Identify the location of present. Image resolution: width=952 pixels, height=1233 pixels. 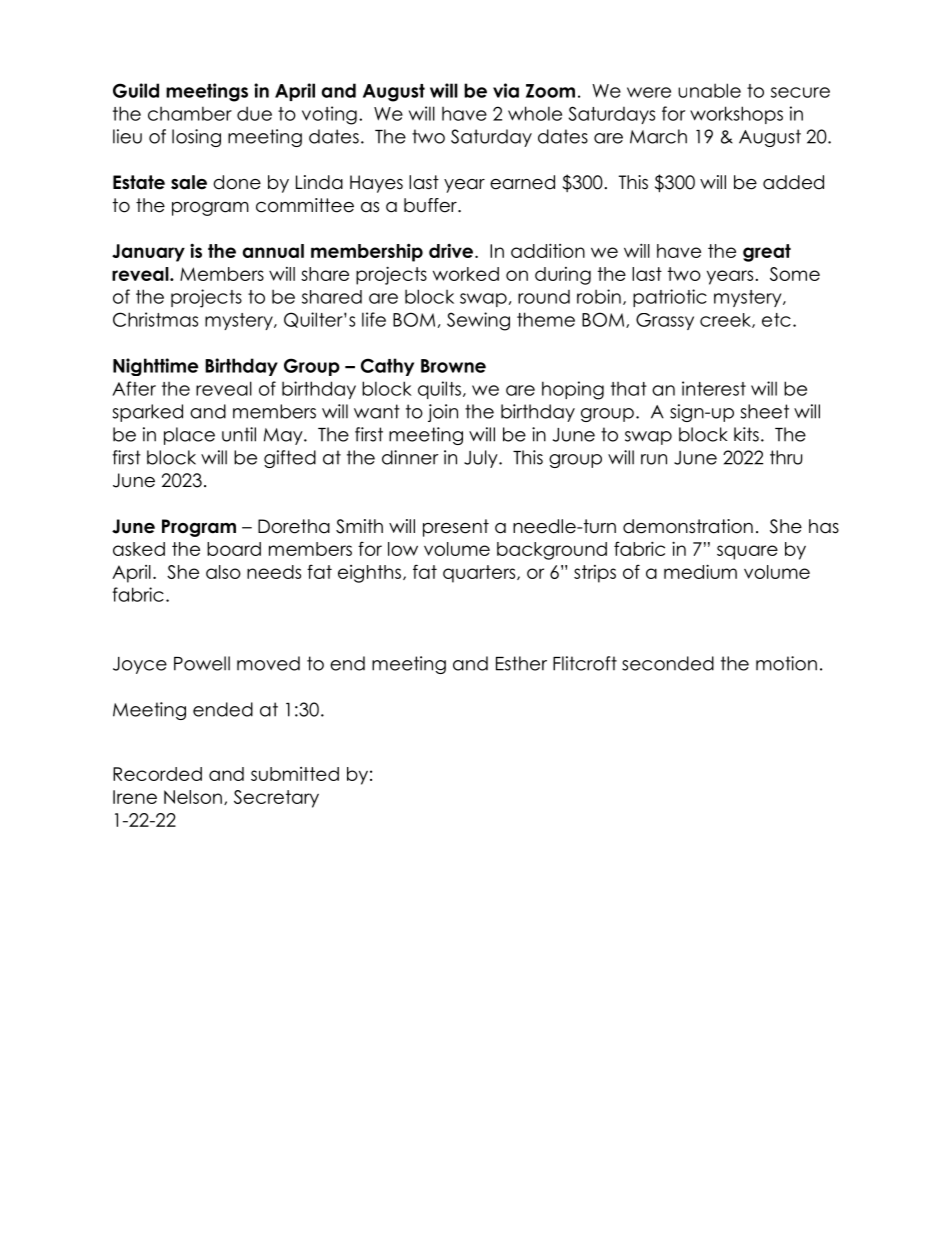
(456, 528).
